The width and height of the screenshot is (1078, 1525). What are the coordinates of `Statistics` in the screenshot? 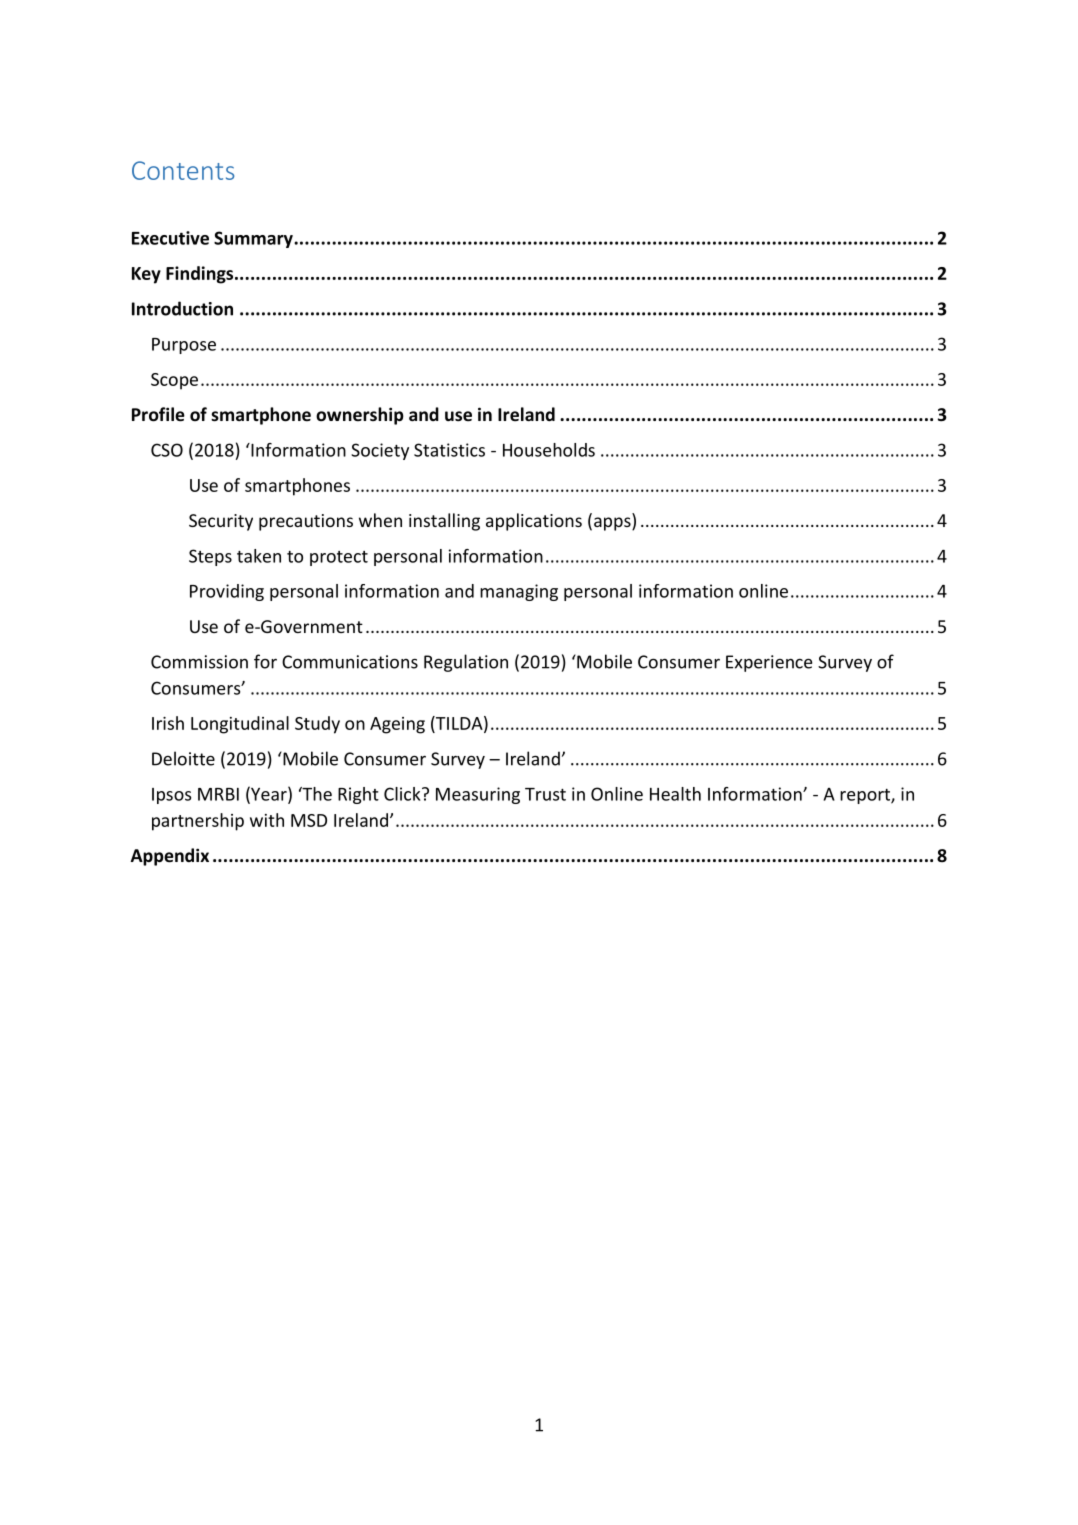 It's located at (449, 450).
